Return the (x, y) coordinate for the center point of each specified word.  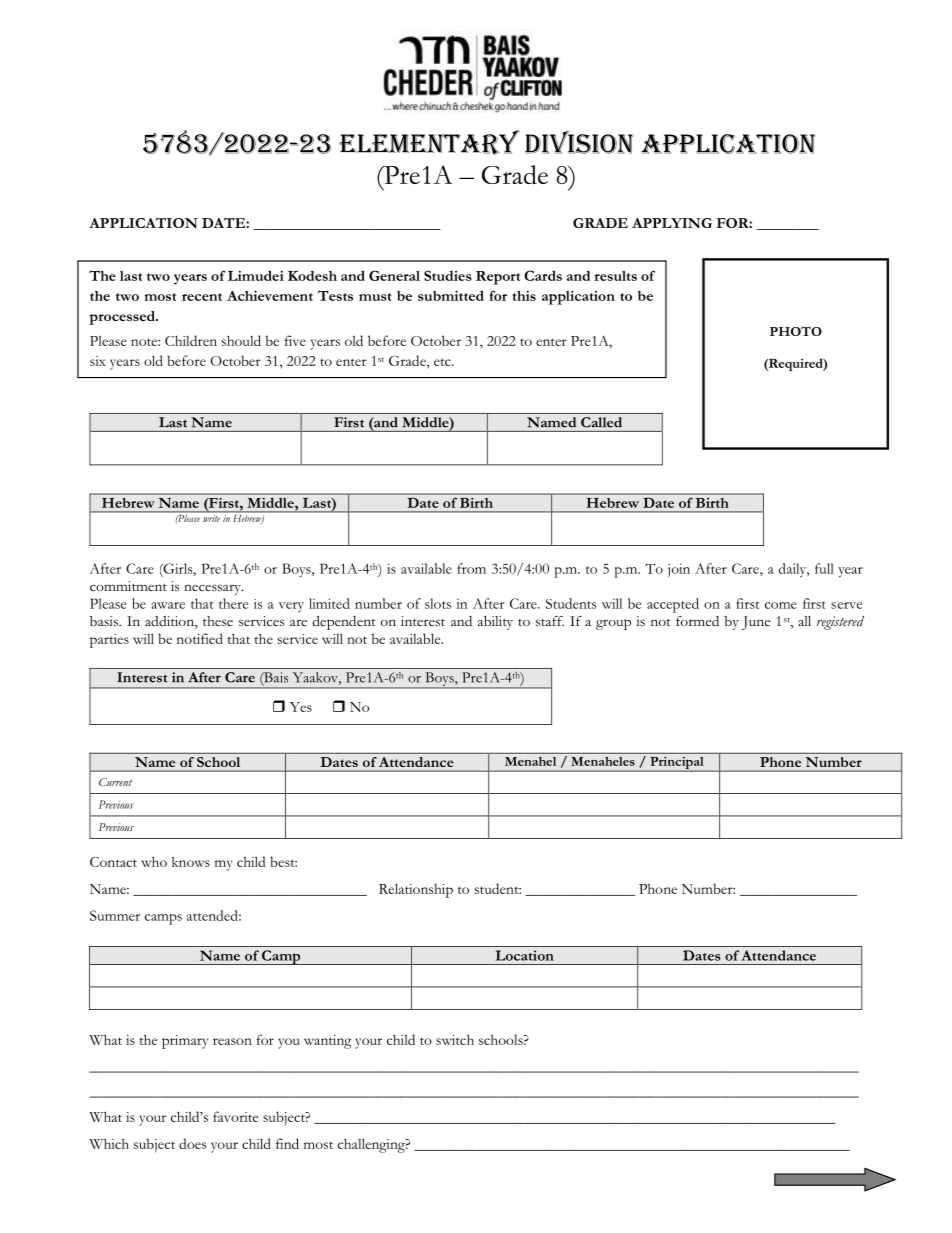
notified (200, 638)
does (192, 1143)
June (756, 623)
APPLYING (672, 223)
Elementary (429, 142)
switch (455, 1039)
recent (202, 297)
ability (495, 623)
